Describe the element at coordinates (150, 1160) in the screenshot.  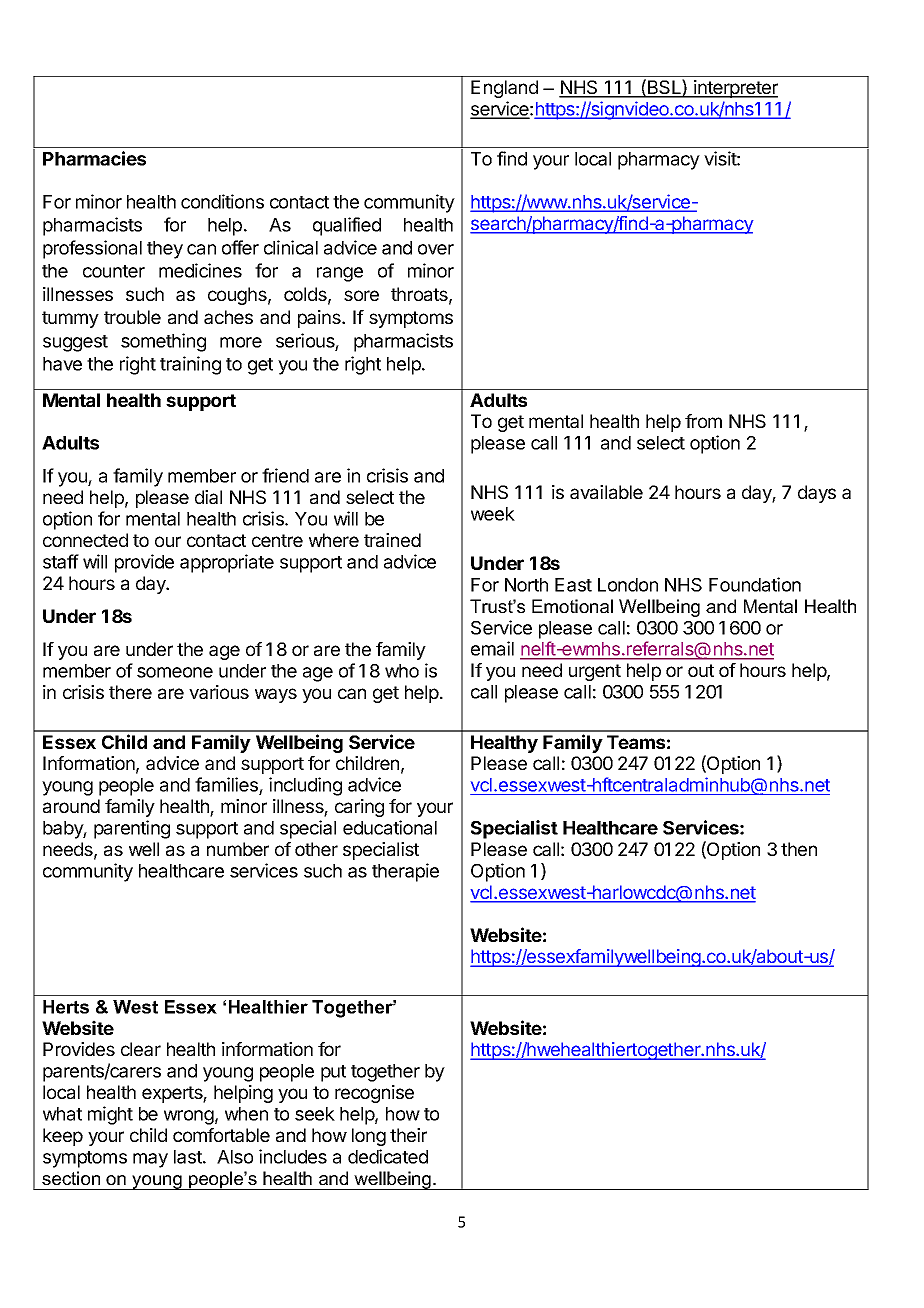
I see `may` at that location.
